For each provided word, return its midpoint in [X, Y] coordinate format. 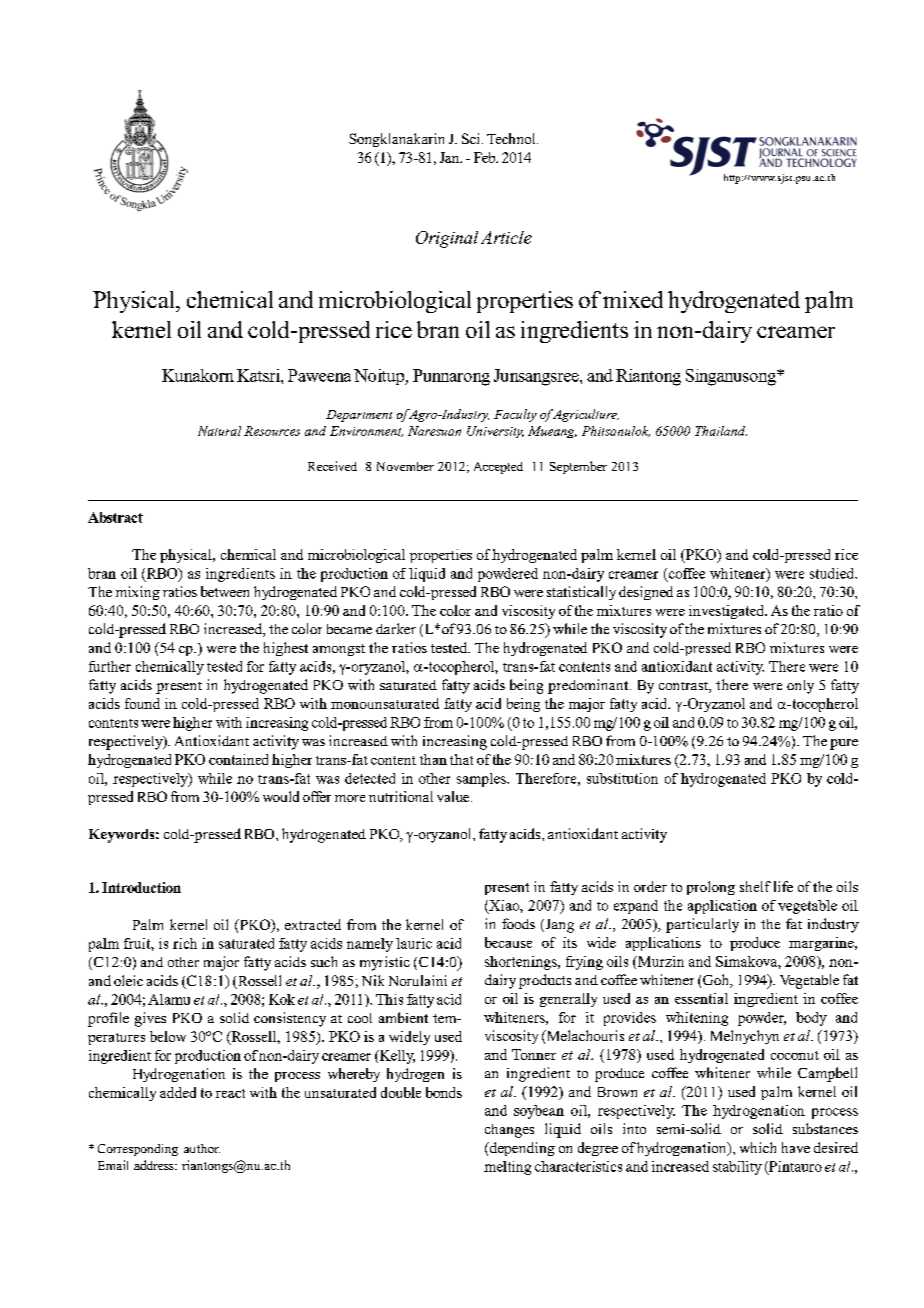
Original [447, 239]
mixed [633, 299]
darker [396, 628]
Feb [486, 157]
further [110, 666]
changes [509, 1131]
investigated [728, 612]
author [202, 1148]
